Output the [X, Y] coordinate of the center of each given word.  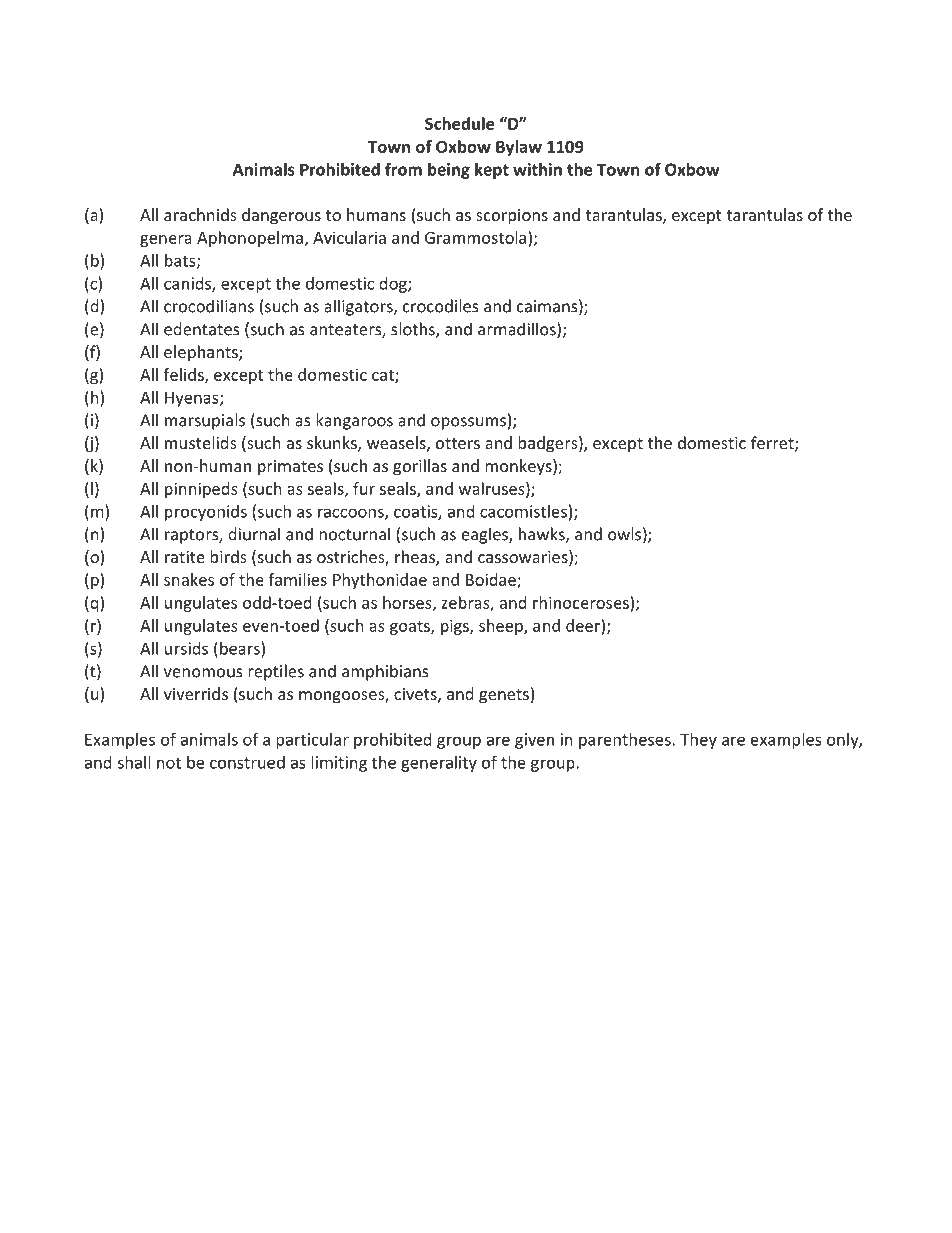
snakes [189, 579]
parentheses [626, 741]
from [403, 169]
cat [384, 376]
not [169, 763]
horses [408, 603]
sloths [414, 330]
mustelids [201, 442]
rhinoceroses [582, 602]
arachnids [200, 214]
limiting [339, 764]
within [537, 169]
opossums [468, 423]
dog [394, 285]
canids [188, 284]
